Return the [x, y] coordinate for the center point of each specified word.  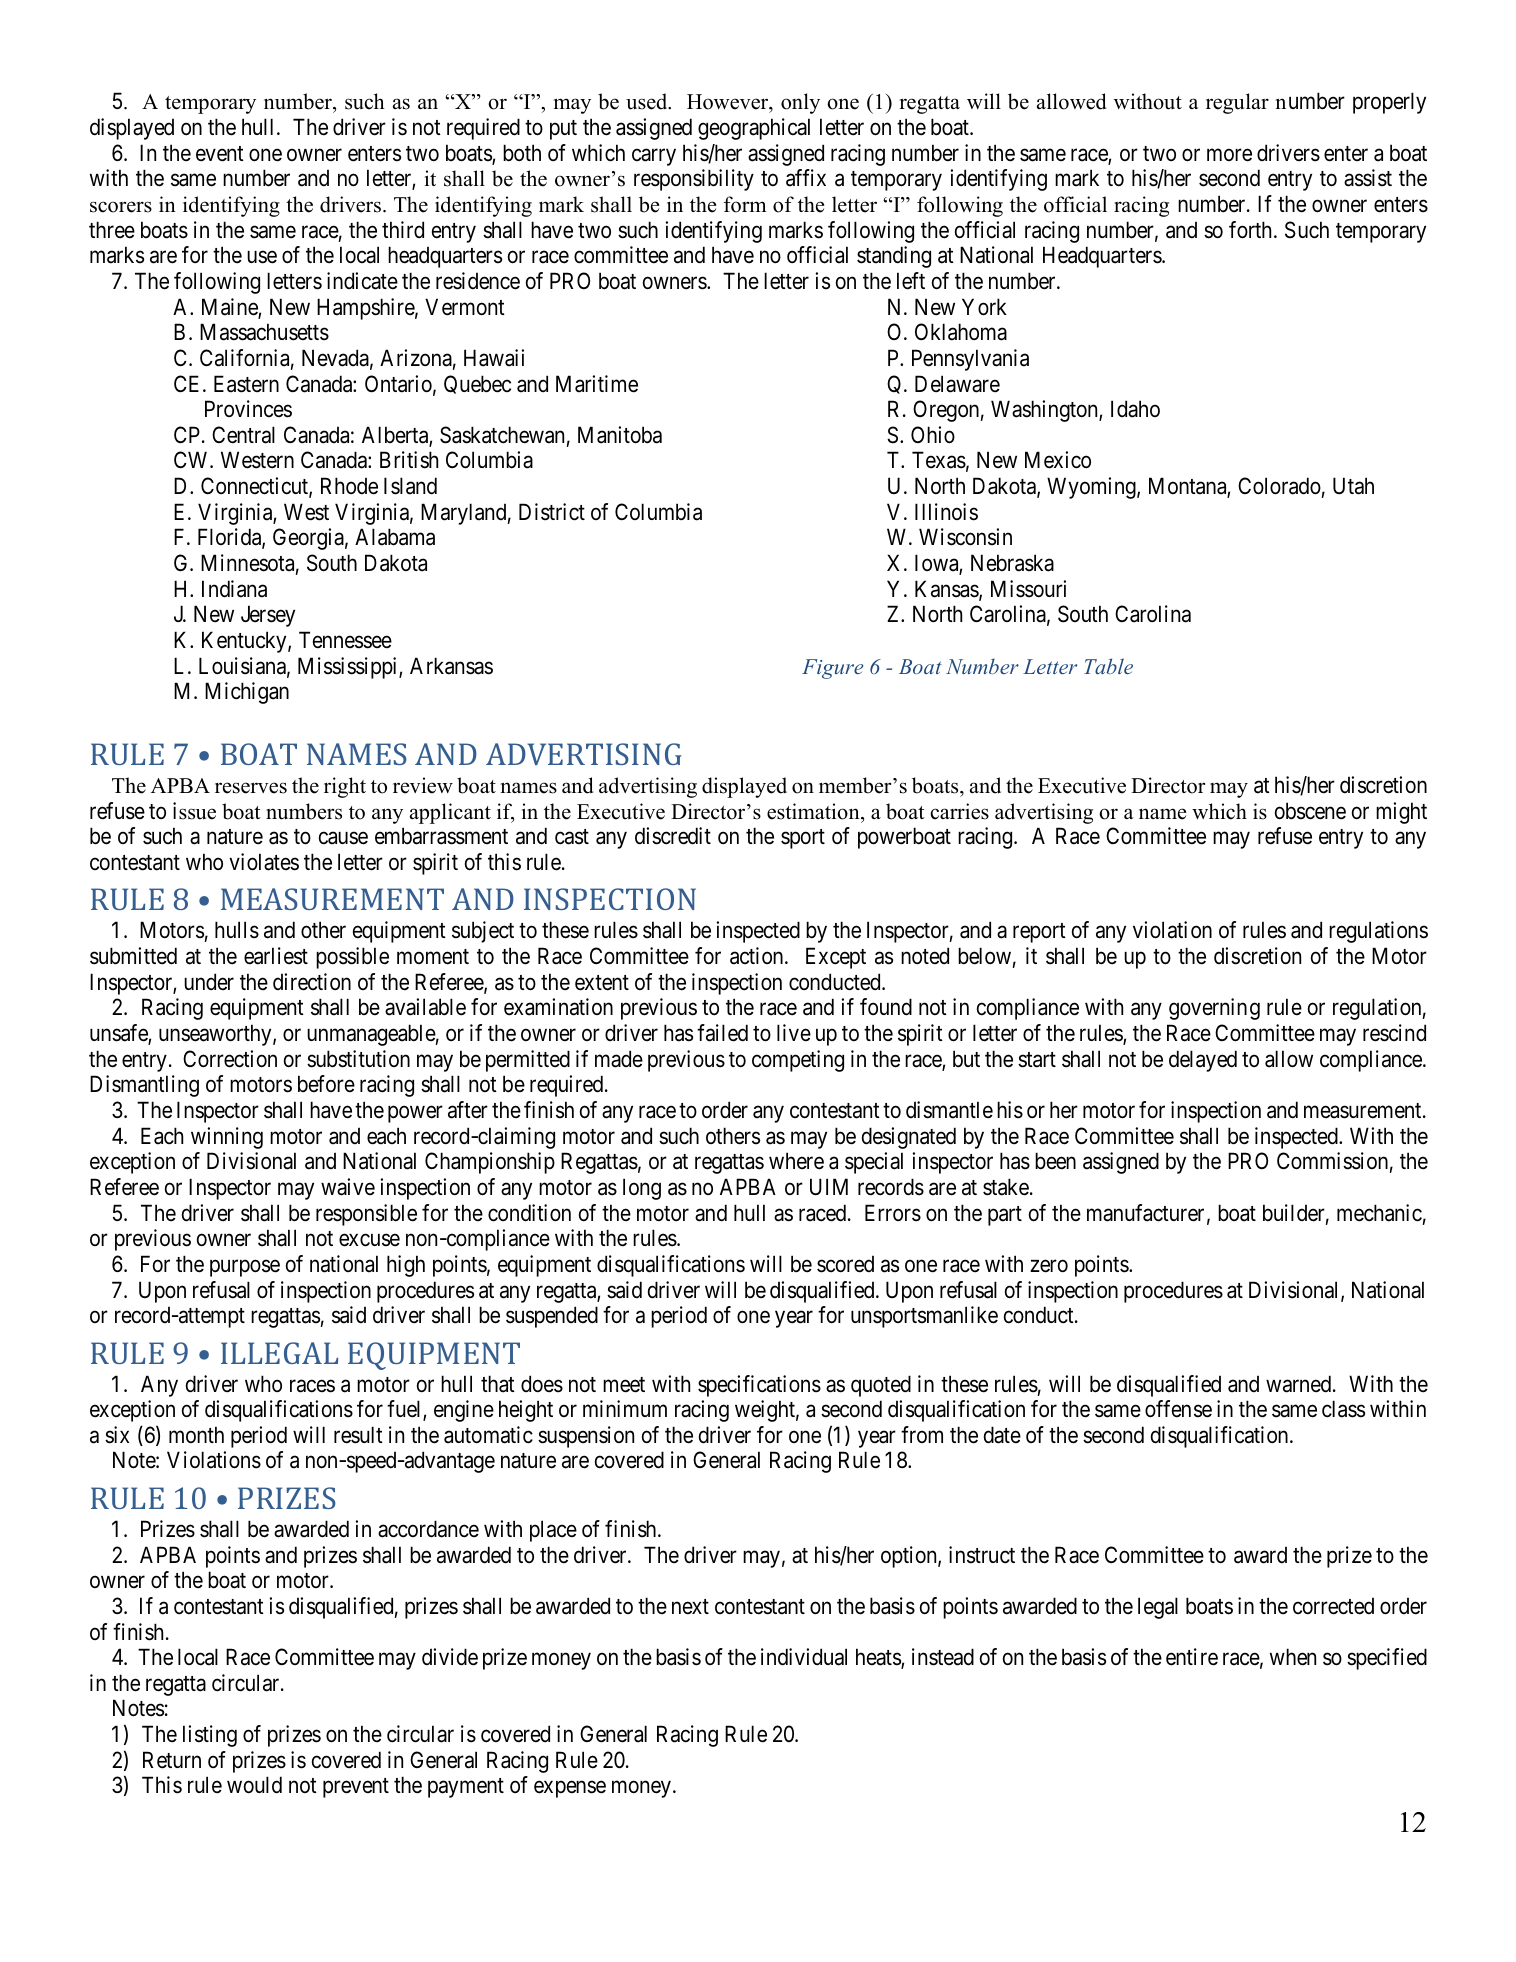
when [1293, 1657]
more [1229, 155]
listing [210, 1736]
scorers [121, 207]
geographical [754, 129]
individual [804, 1657]
